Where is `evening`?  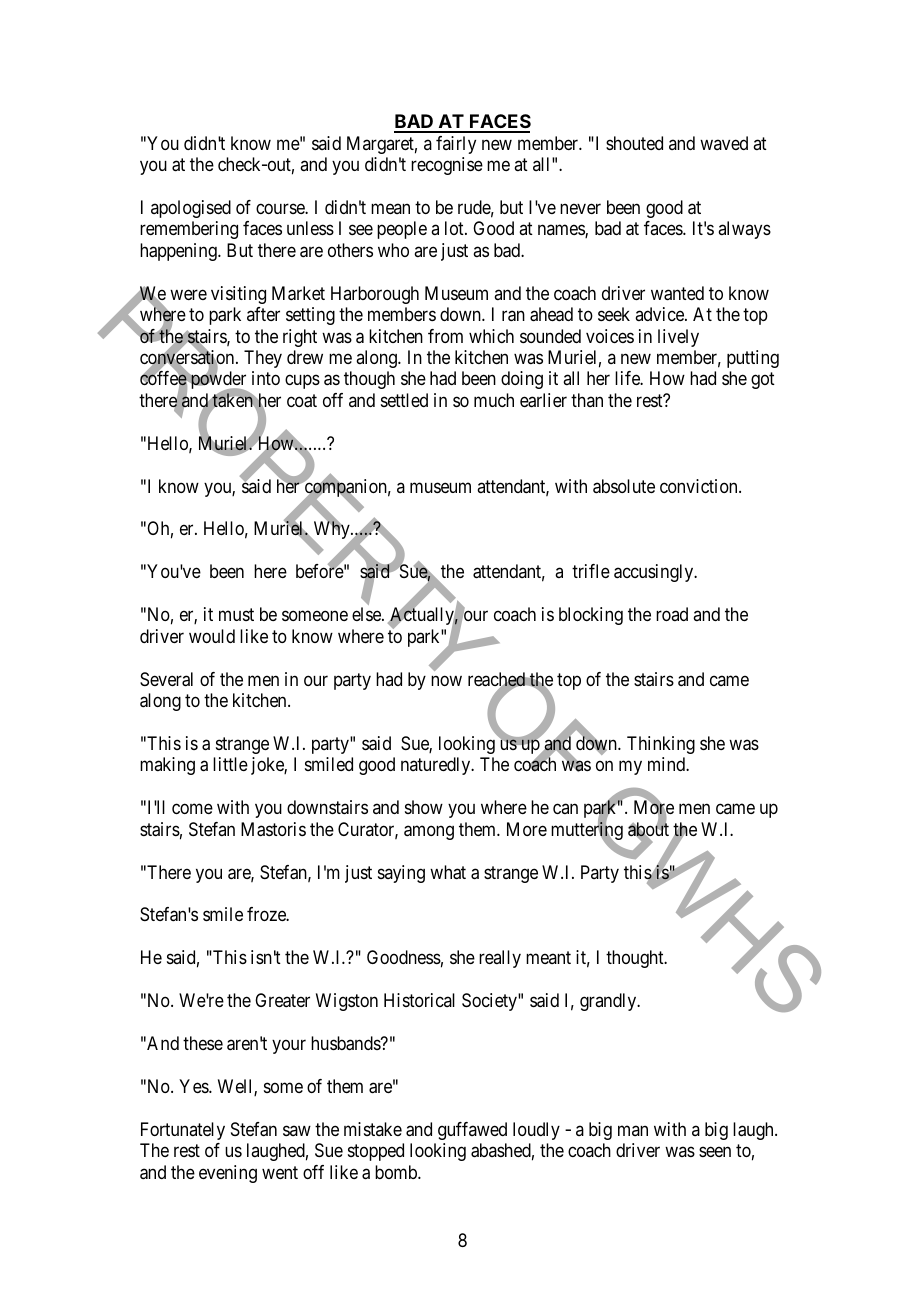
evening is located at coordinates (228, 1174).
